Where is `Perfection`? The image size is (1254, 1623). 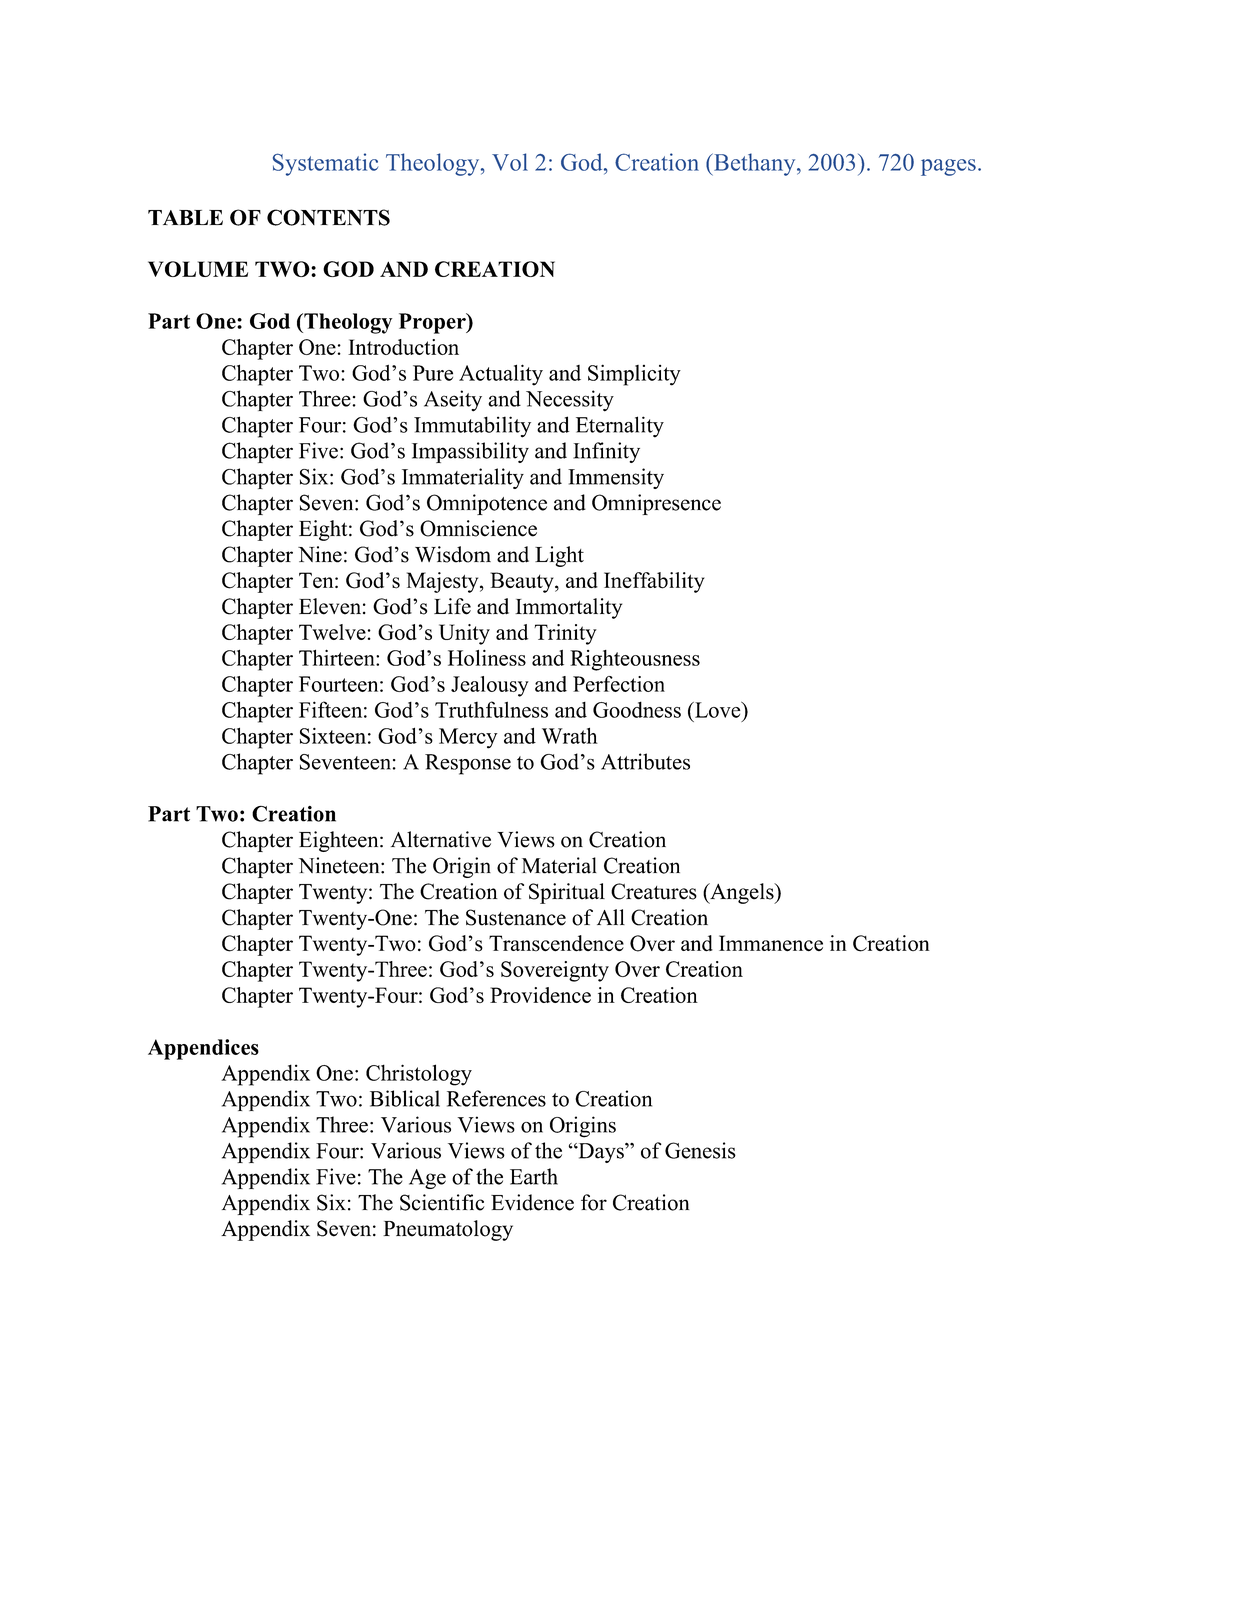 Perfection is located at coordinates (619, 684).
